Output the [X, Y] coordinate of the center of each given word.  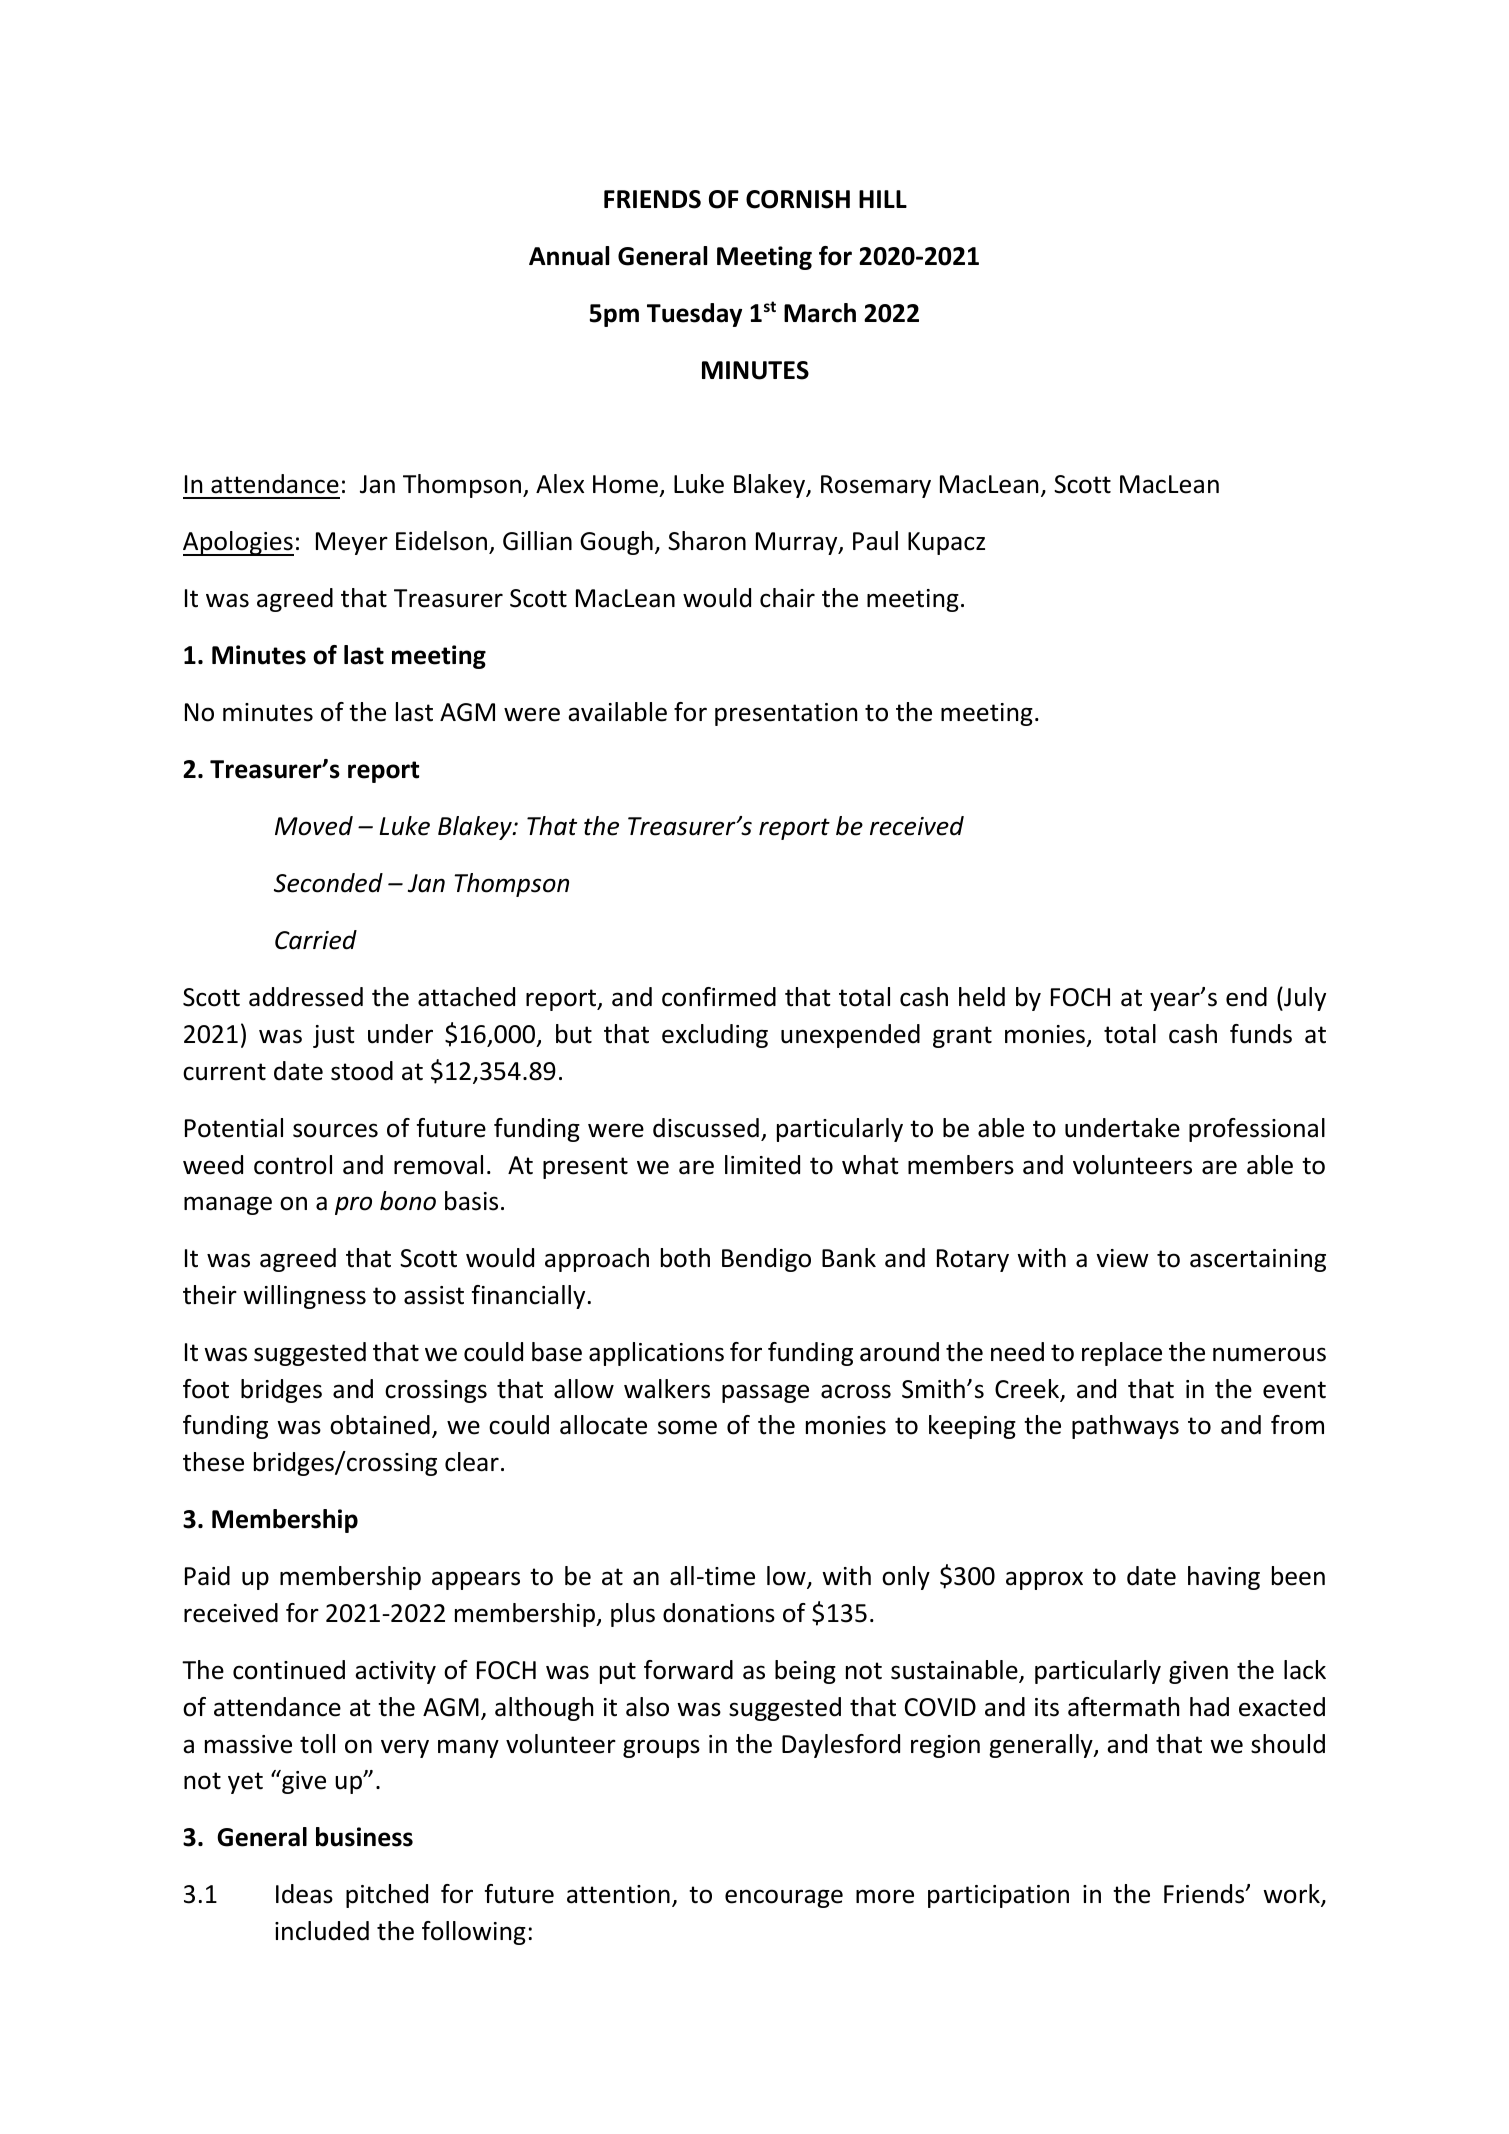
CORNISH [798, 199]
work [1292, 1895]
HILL [883, 199]
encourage [784, 1898]
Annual [569, 256]
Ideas [304, 1894]
